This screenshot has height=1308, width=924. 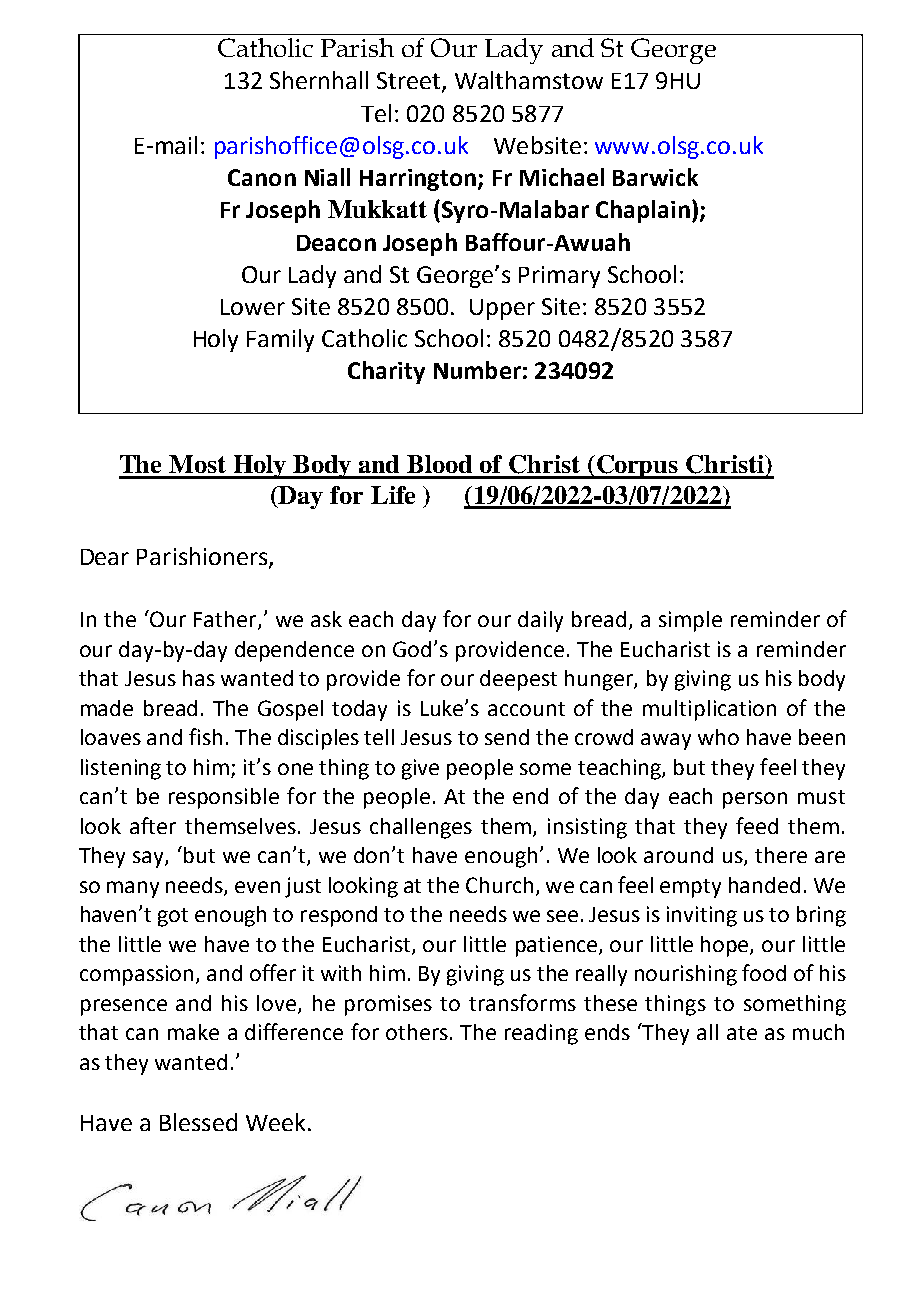 I want to click on Street, so click(x=410, y=82).
